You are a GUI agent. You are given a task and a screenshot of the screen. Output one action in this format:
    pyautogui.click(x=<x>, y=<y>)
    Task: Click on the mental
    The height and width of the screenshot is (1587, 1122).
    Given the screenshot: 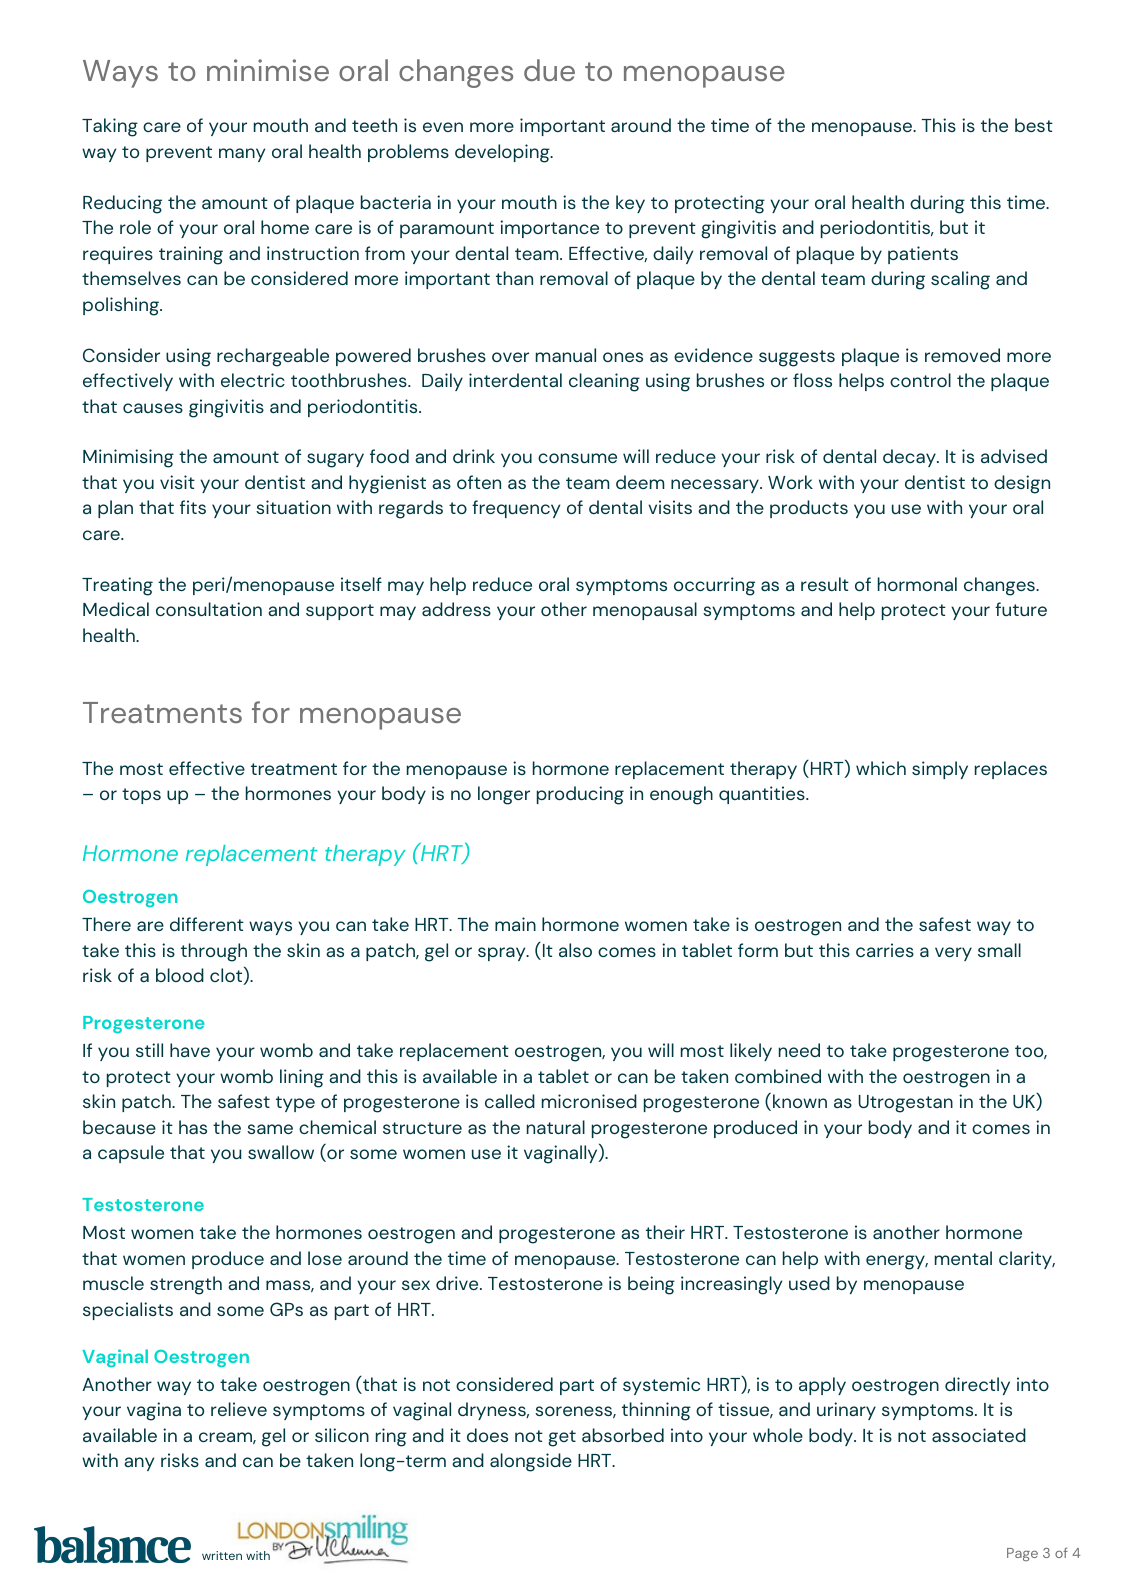 What is the action you would take?
    pyautogui.click(x=963, y=1258)
